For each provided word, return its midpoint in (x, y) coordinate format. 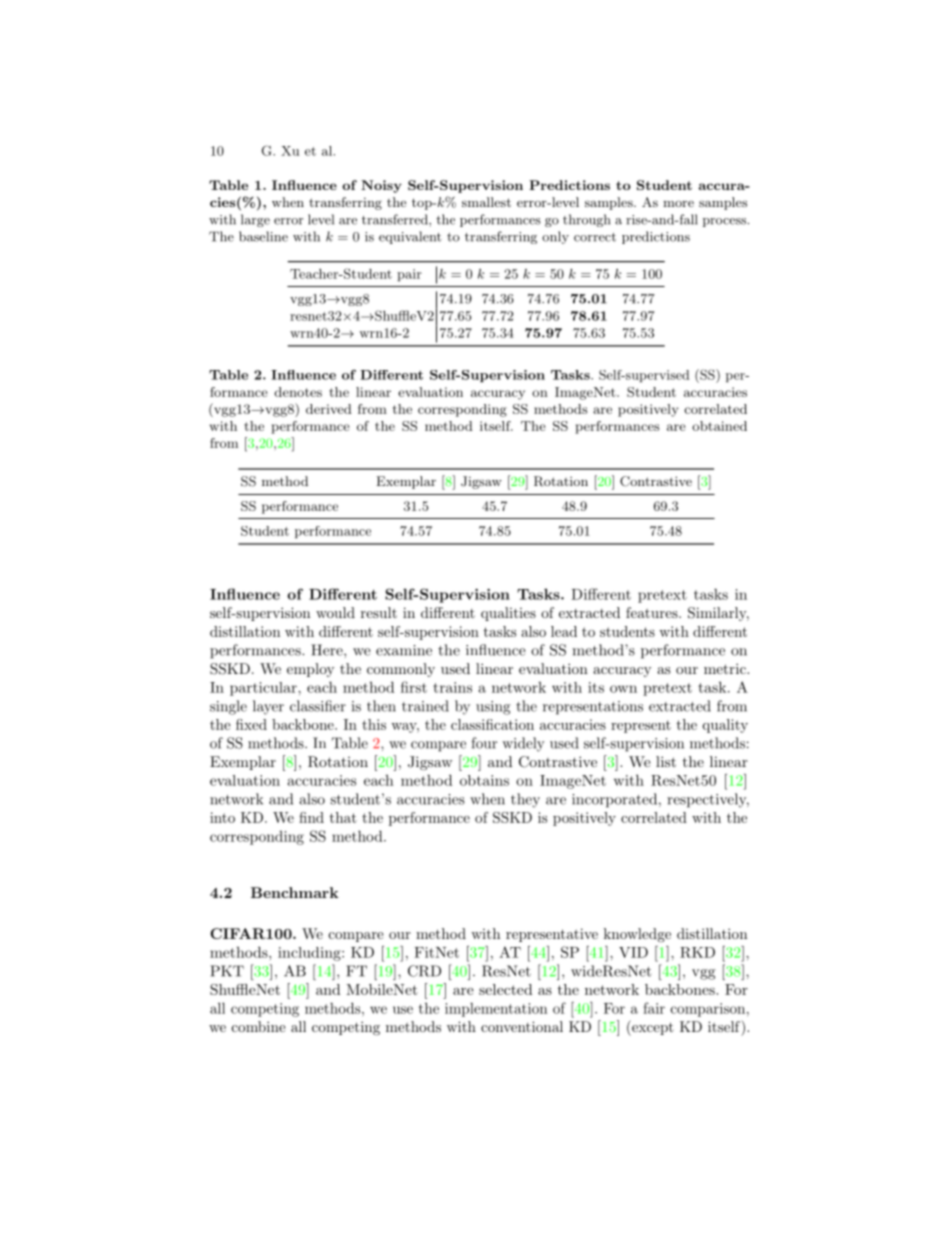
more (678, 203)
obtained (719, 426)
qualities (508, 614)
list (666, 761)
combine (259, 1026)
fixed (251, 724)
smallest (486, 202)
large (255, 220)
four (484, 743)
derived (329, 409)
